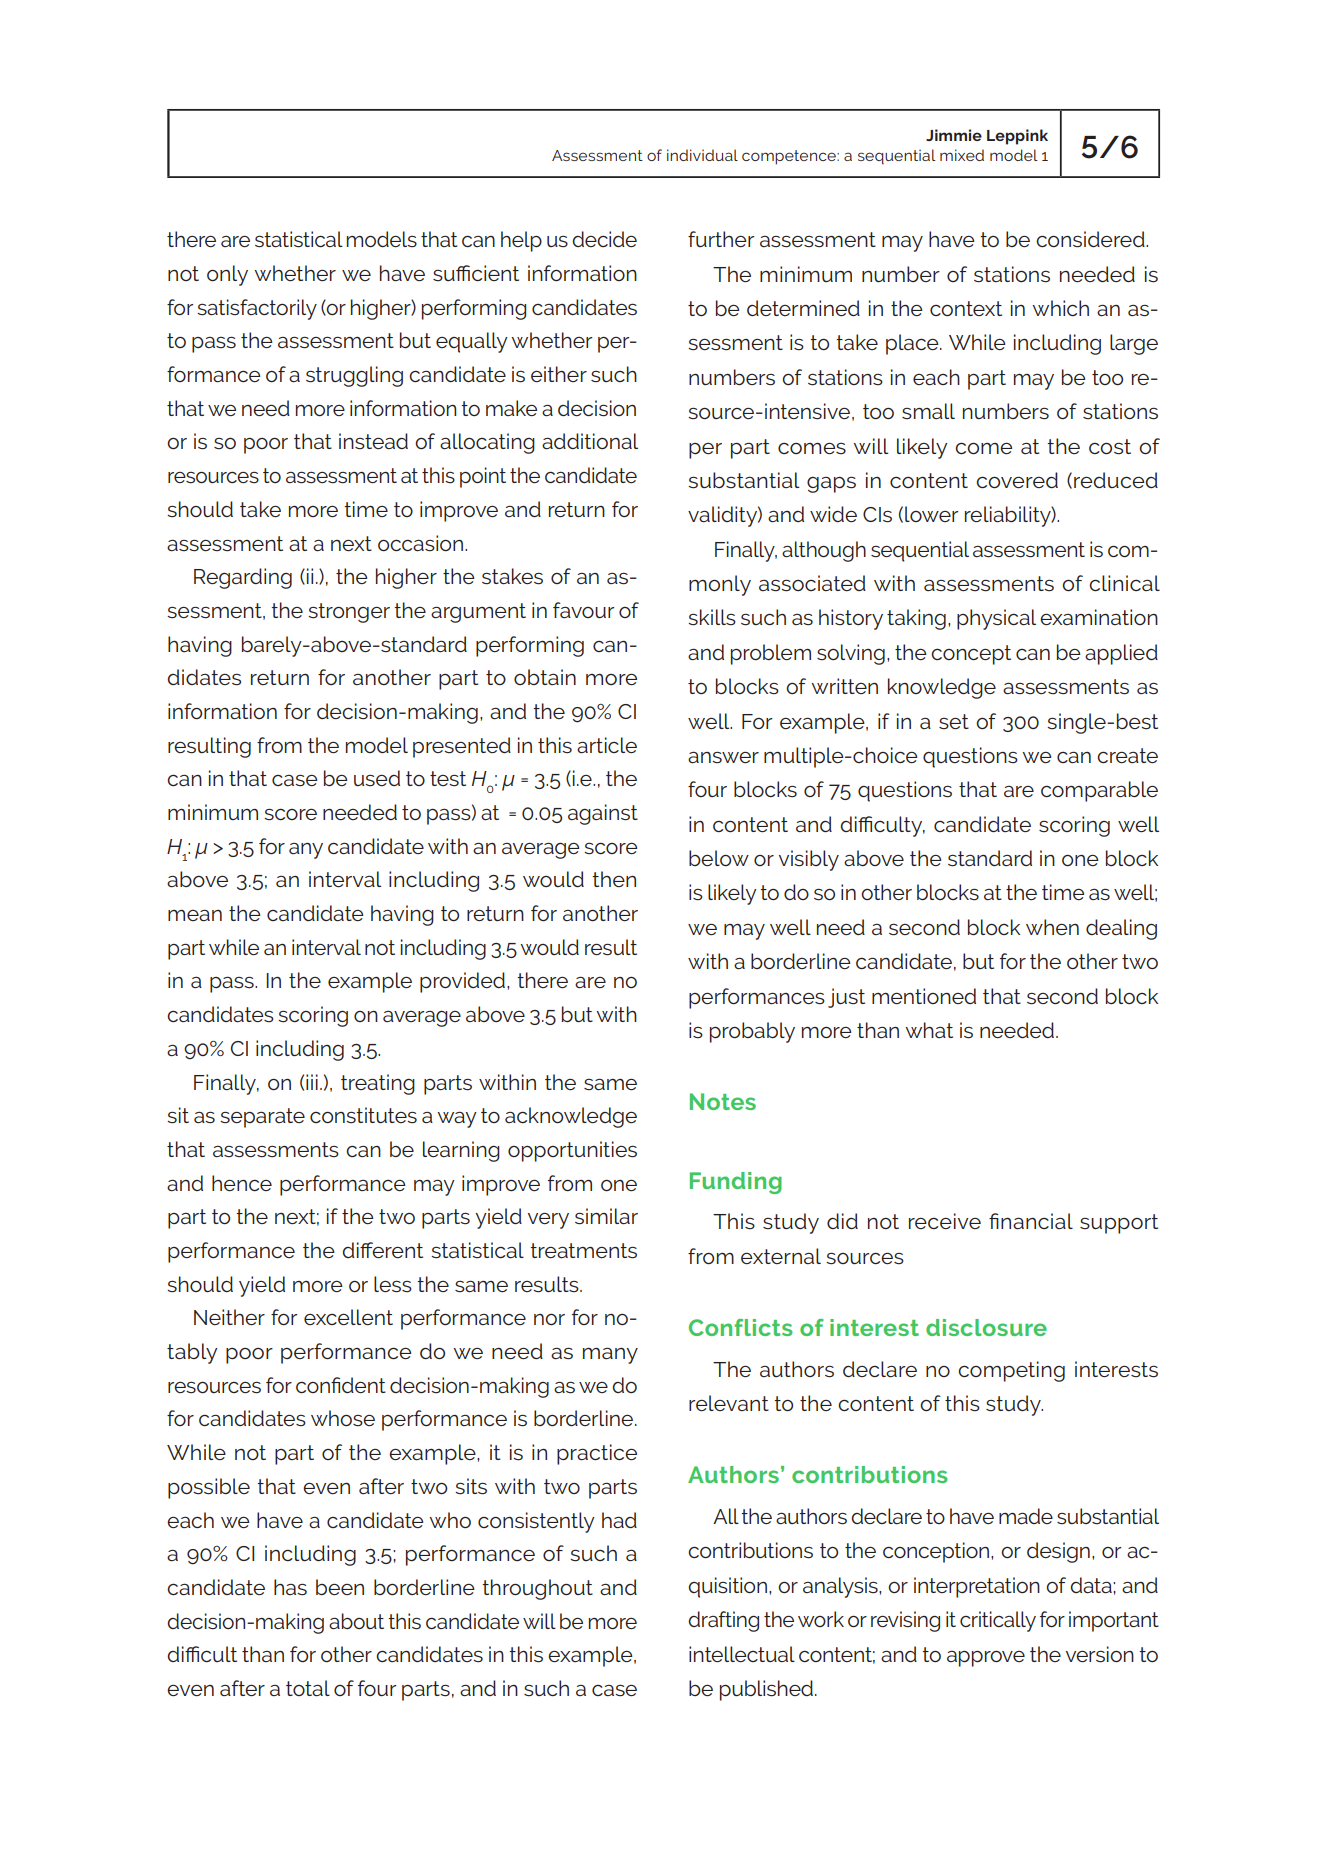  Describe the element at coordinates (996, 619) in the image. I see `physical` at that location.
